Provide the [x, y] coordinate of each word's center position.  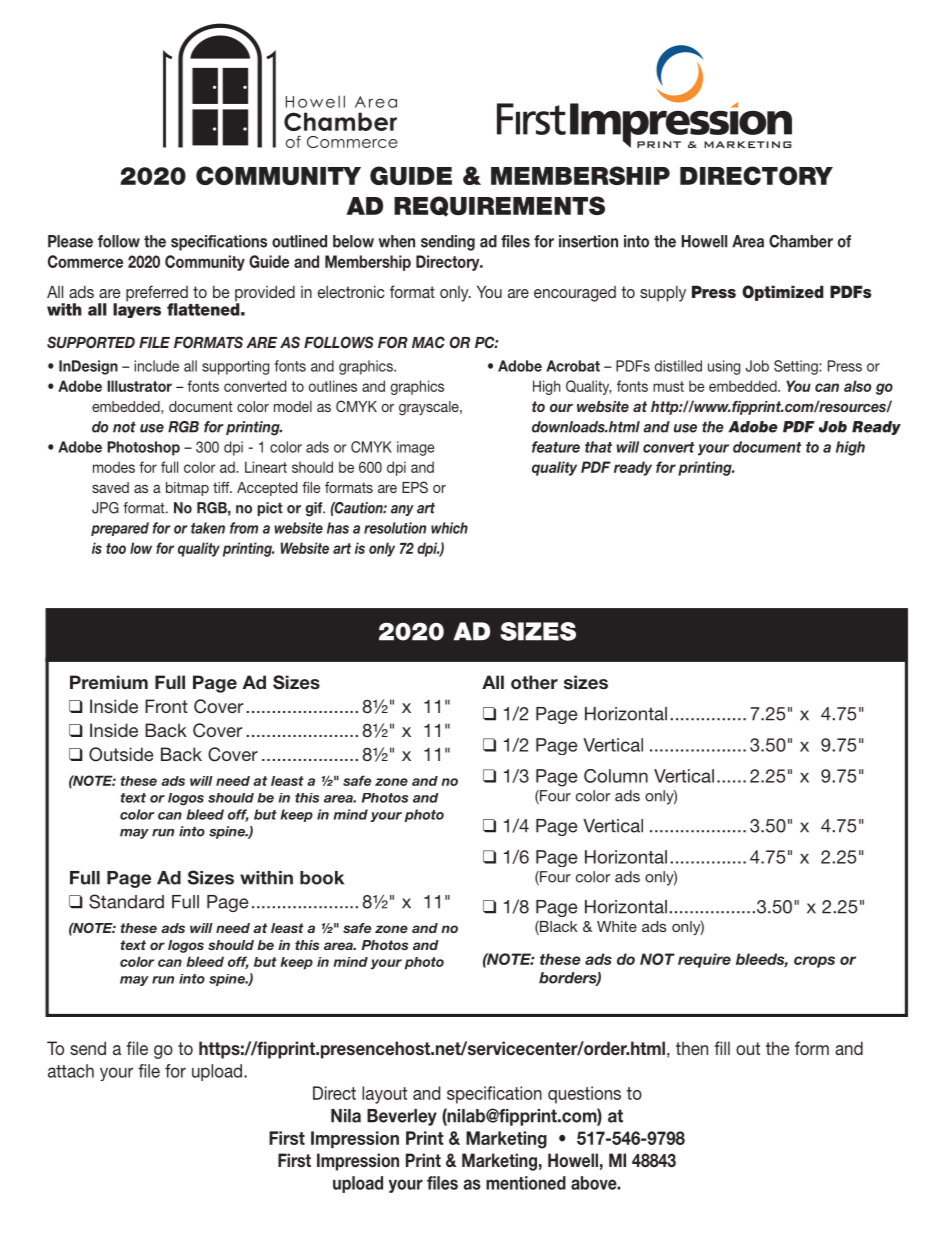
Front [166, 706]
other [534, 682]
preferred [157, 294]
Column [616, 776]
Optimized [783, 293]
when [397, 241]
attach [71, 1071]
